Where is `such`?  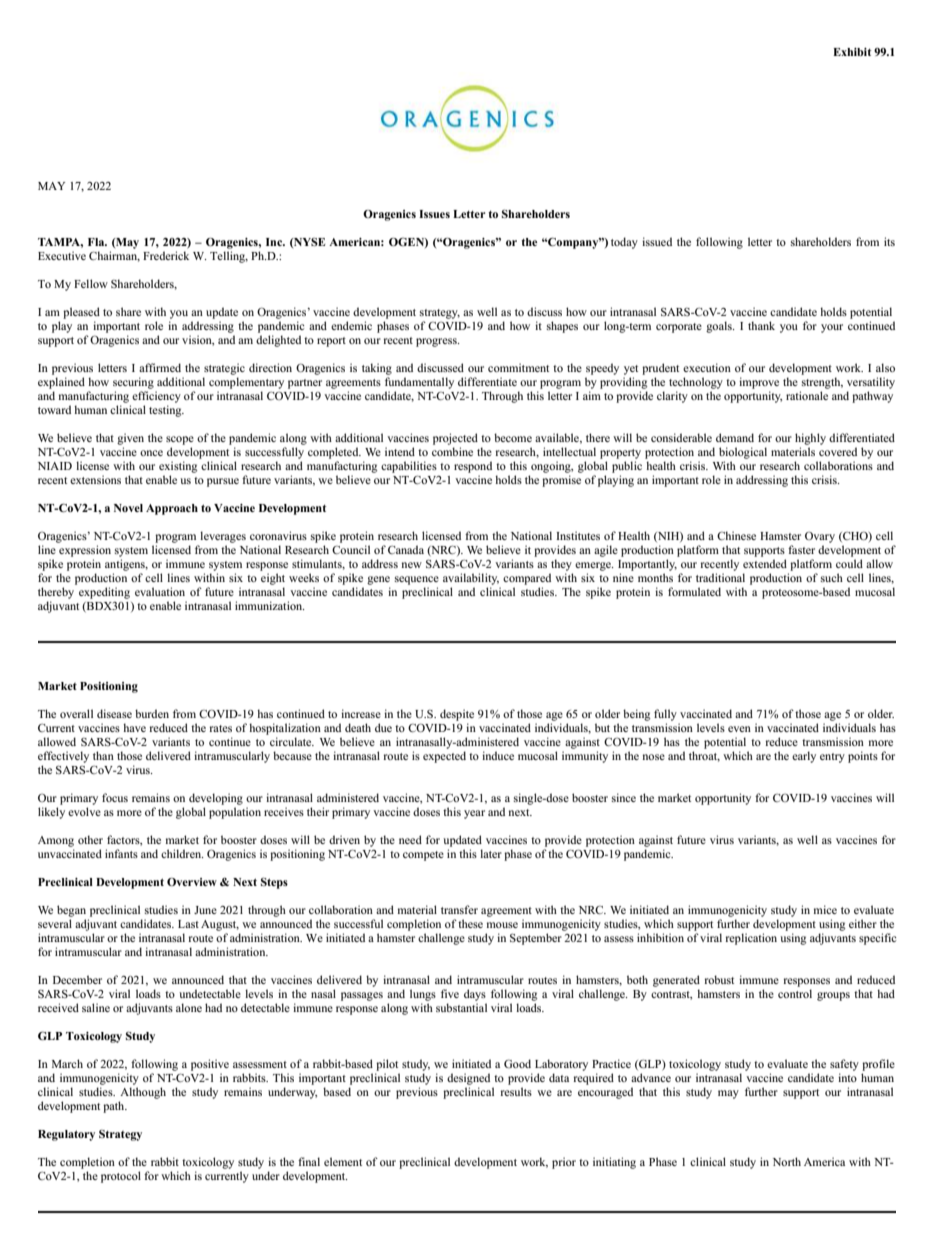 such is located at coordinates (832, 577).
